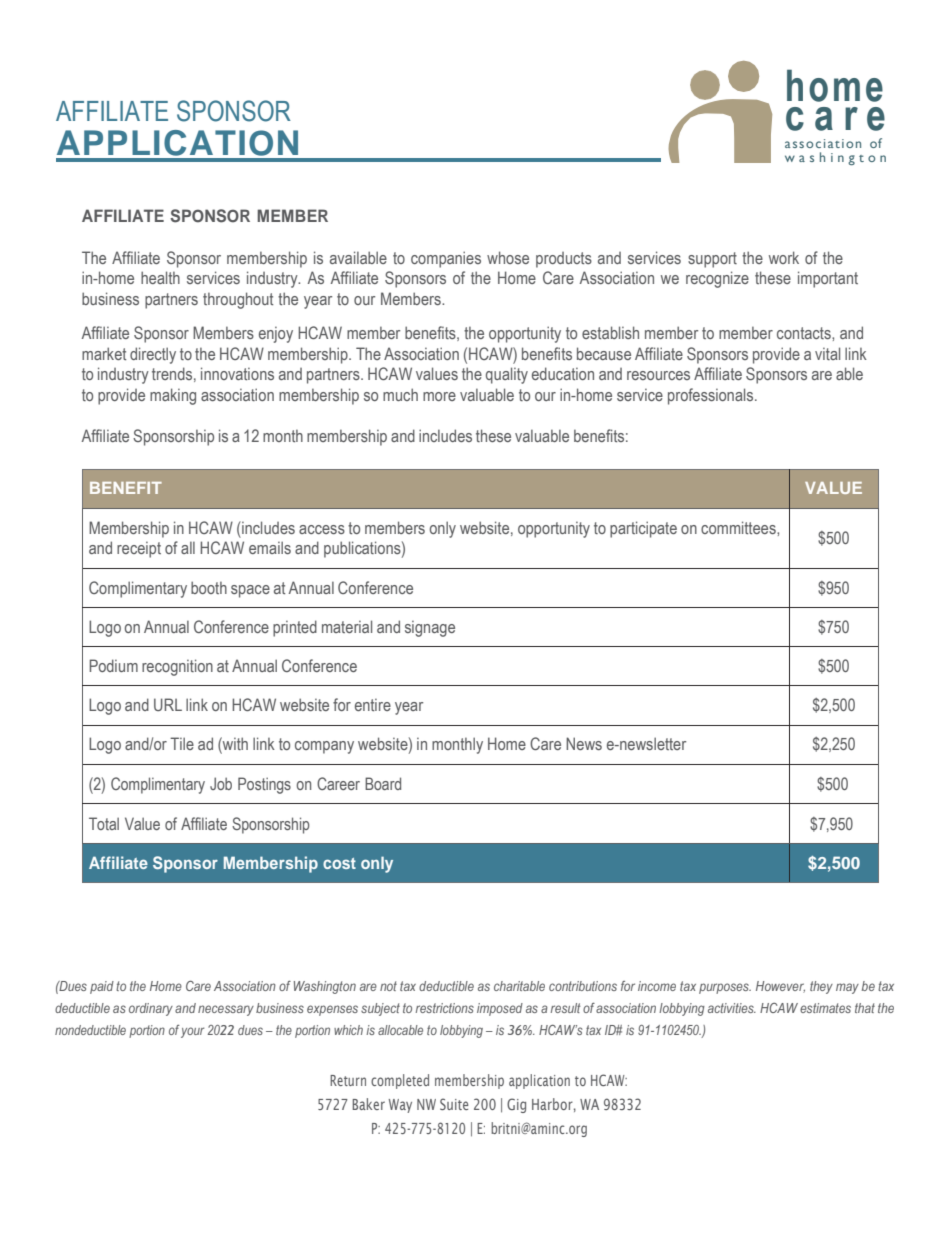 This screenshot has width=952, height=1233. Describe the element at coordinates (784, 257) in the screenshot. I see `work` at that location.
